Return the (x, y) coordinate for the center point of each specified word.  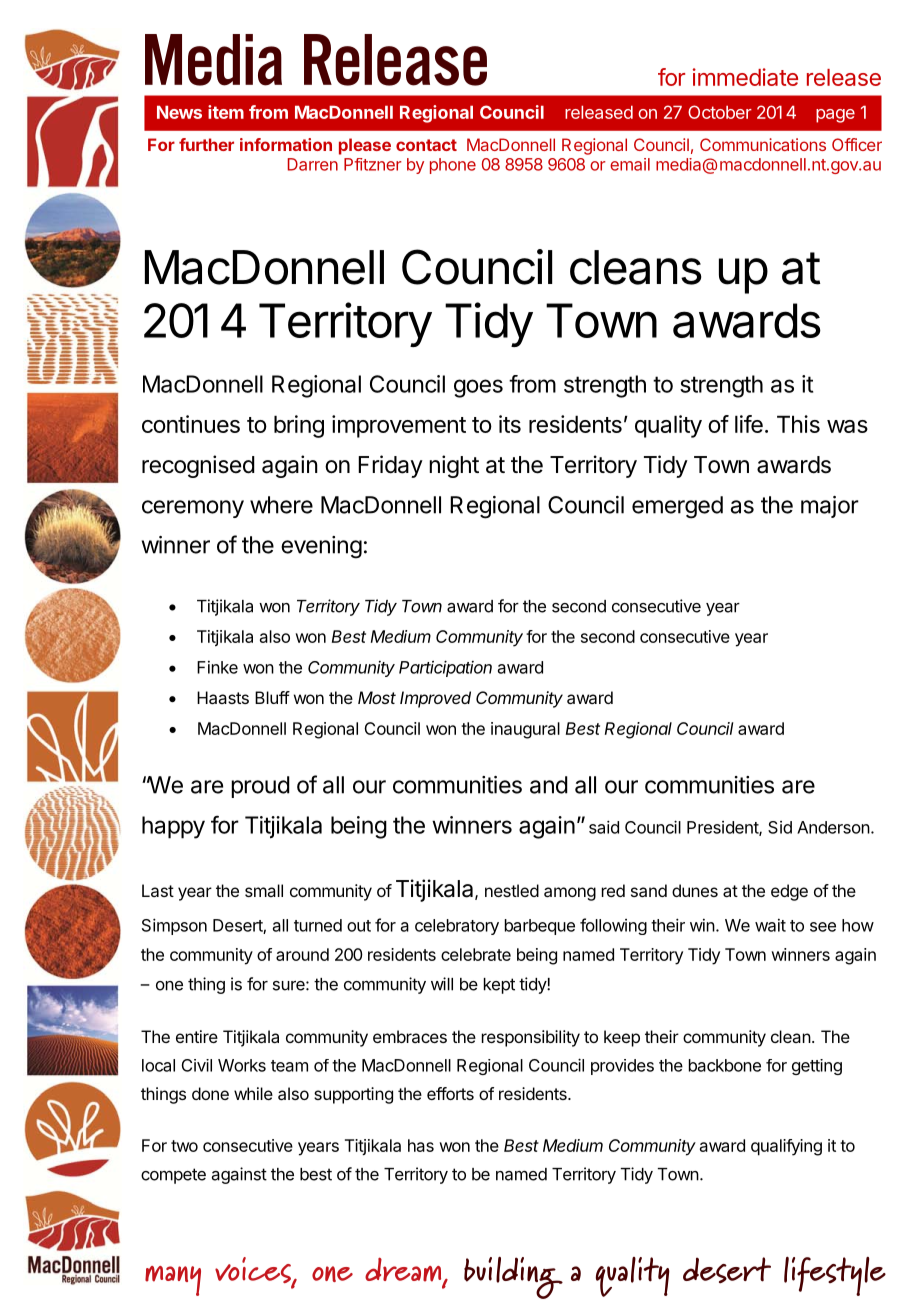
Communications (763, 144)
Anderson (833, 827)
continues (191, 424)
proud (260, 787)
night (454, 466)
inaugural (525, 730)
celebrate (476, 954)
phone (453, 166)
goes (478, 388)
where (281, 505)
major (830, 507)
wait (770, 925)
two (184, 1146)
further (206, 144)
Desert (238, 926)
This (798, 424)
